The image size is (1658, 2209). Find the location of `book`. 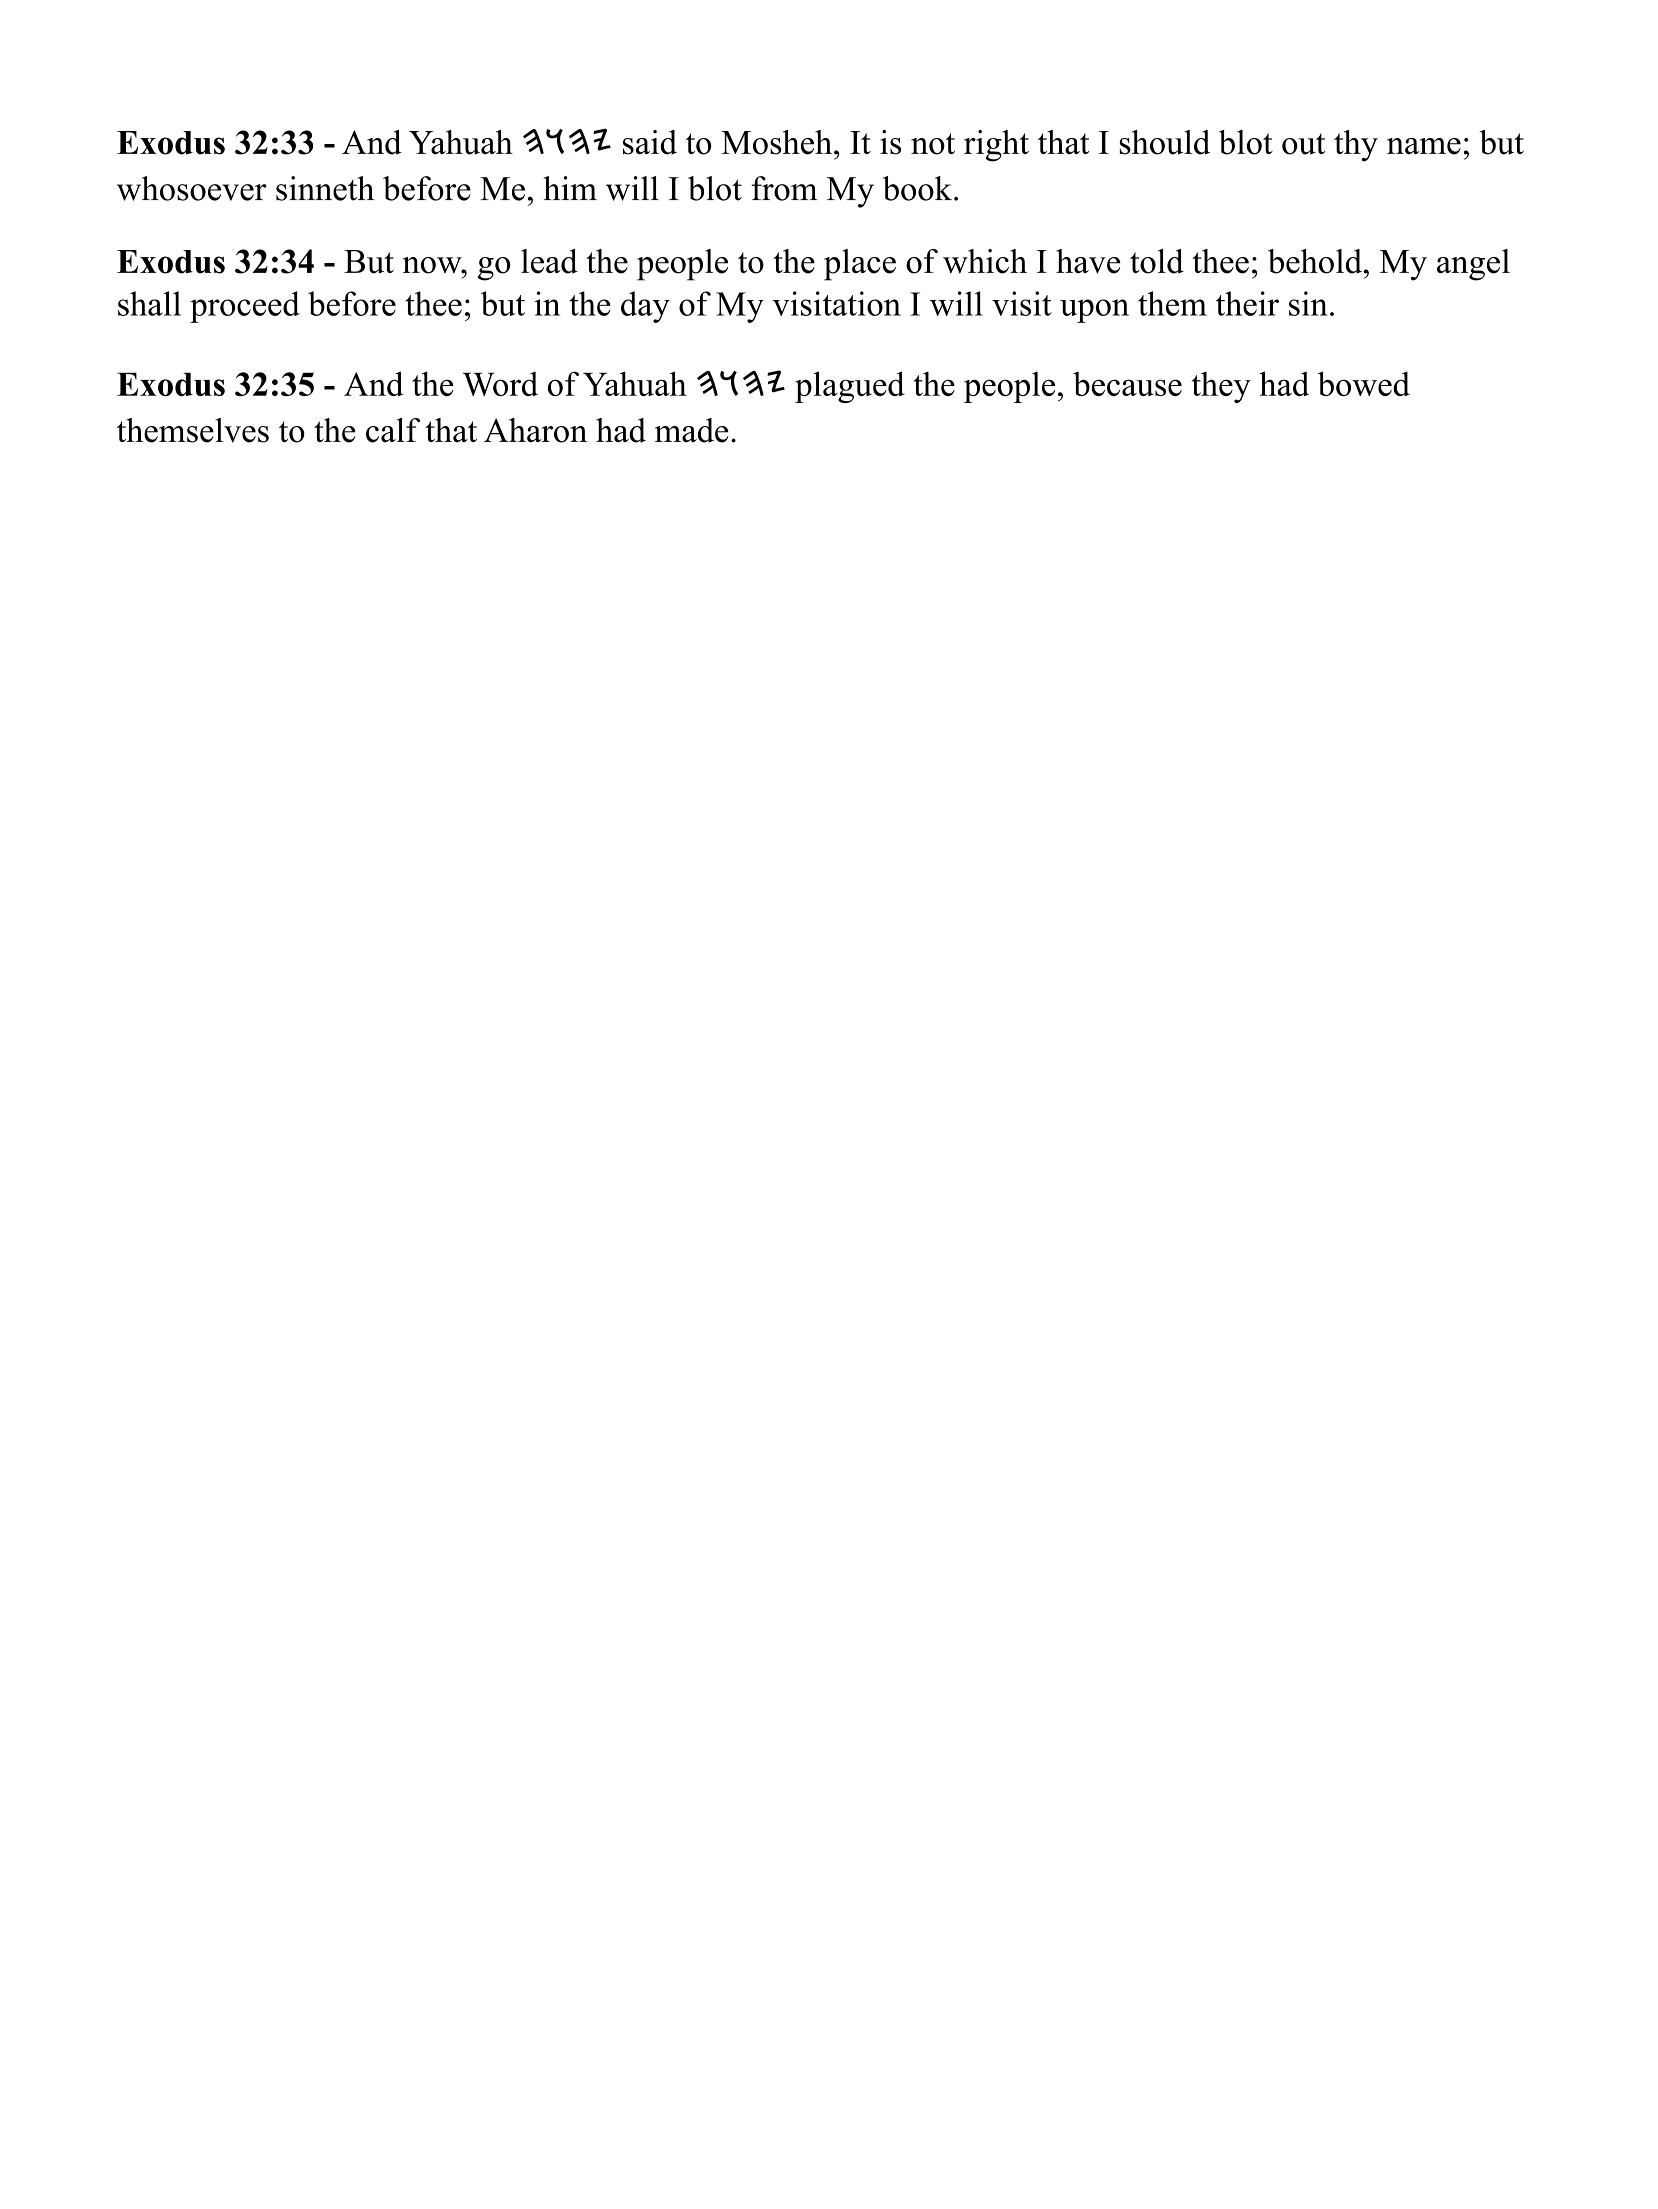

book is located at coordinates (919, 188).
